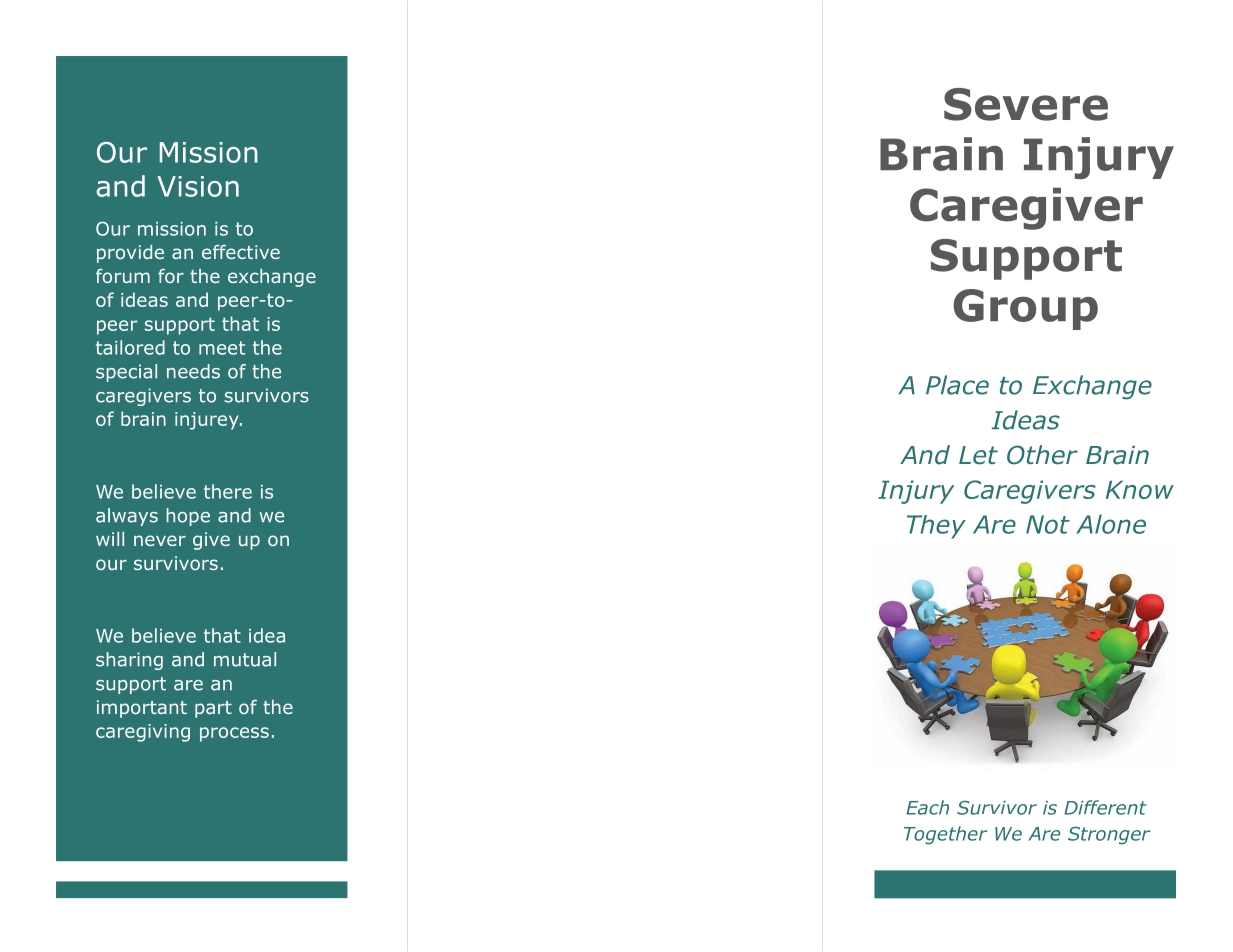 The image size is (1233, 952). Describe the element at coordinates (245, 659) in the screenshot. I see `mutual` at that location.
